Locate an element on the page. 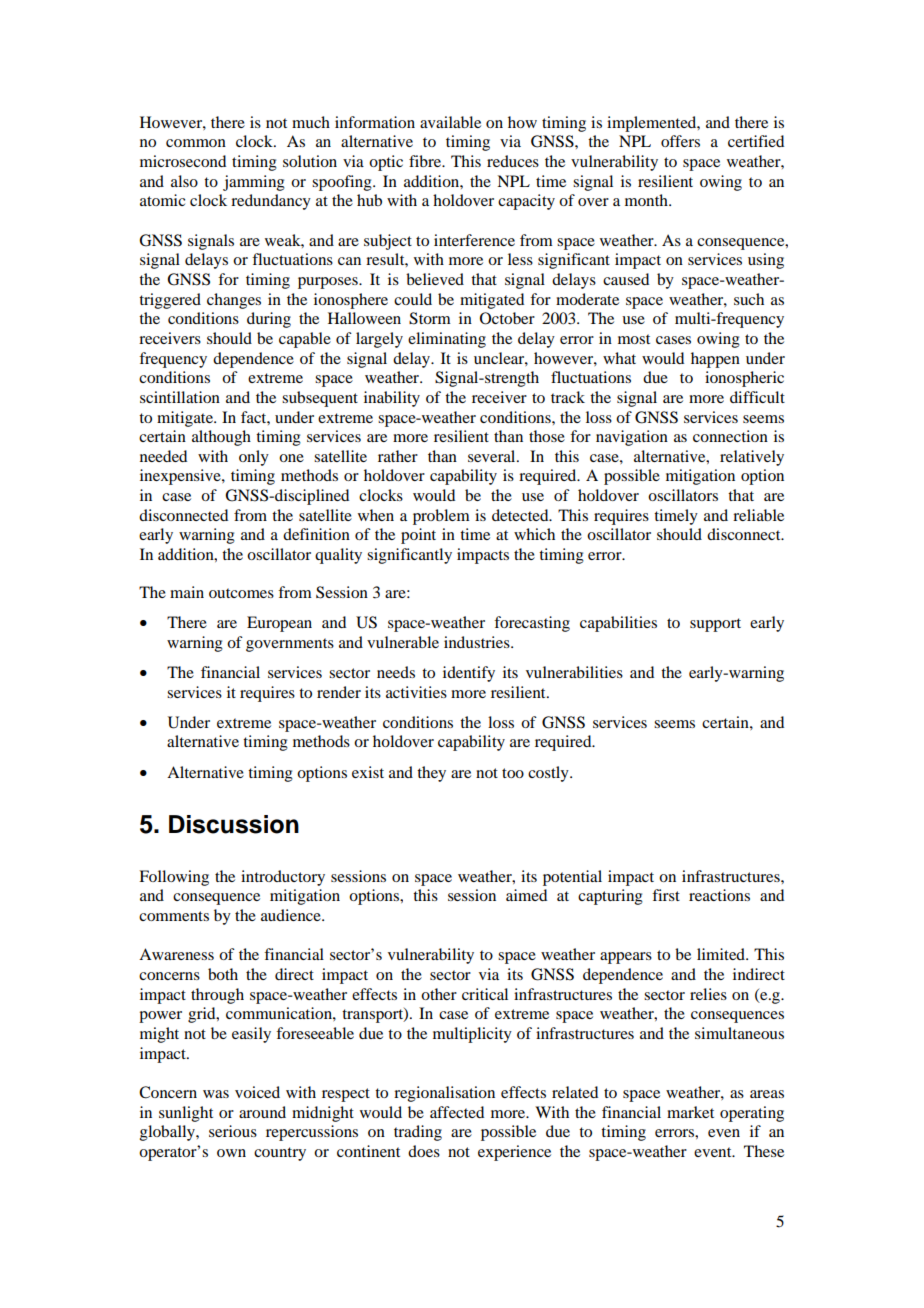 This page has height=1308, width=924. common is located at coordinates (196, 143).
